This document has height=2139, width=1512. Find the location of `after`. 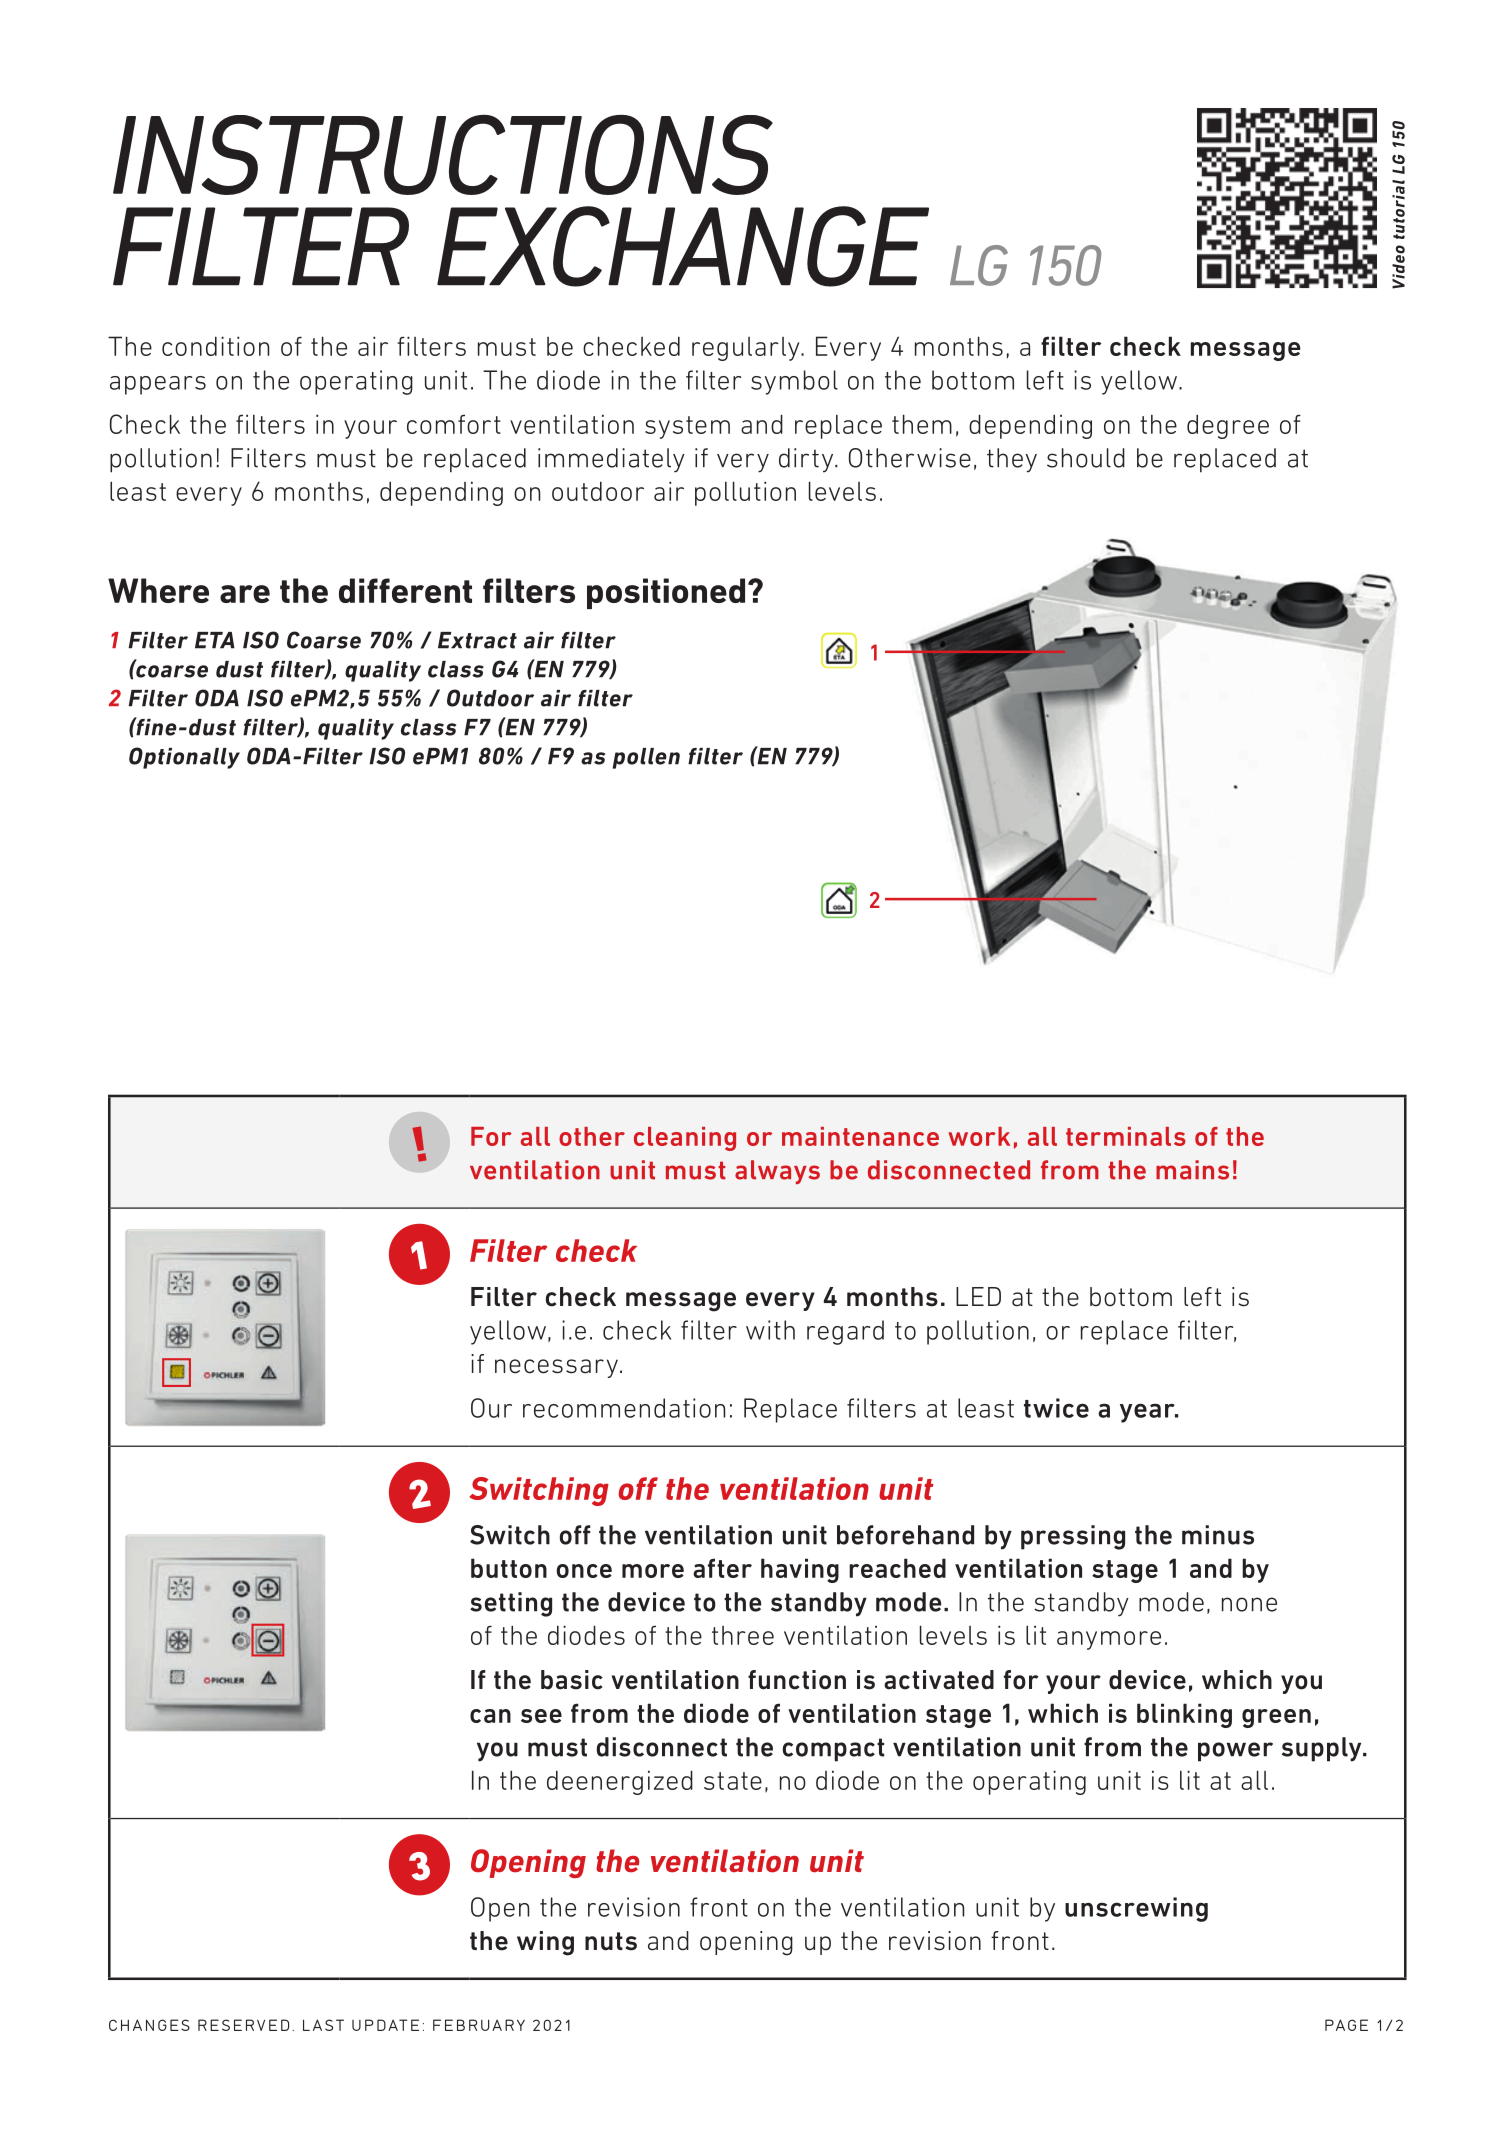

after is located at coordinates (722, 1568).
